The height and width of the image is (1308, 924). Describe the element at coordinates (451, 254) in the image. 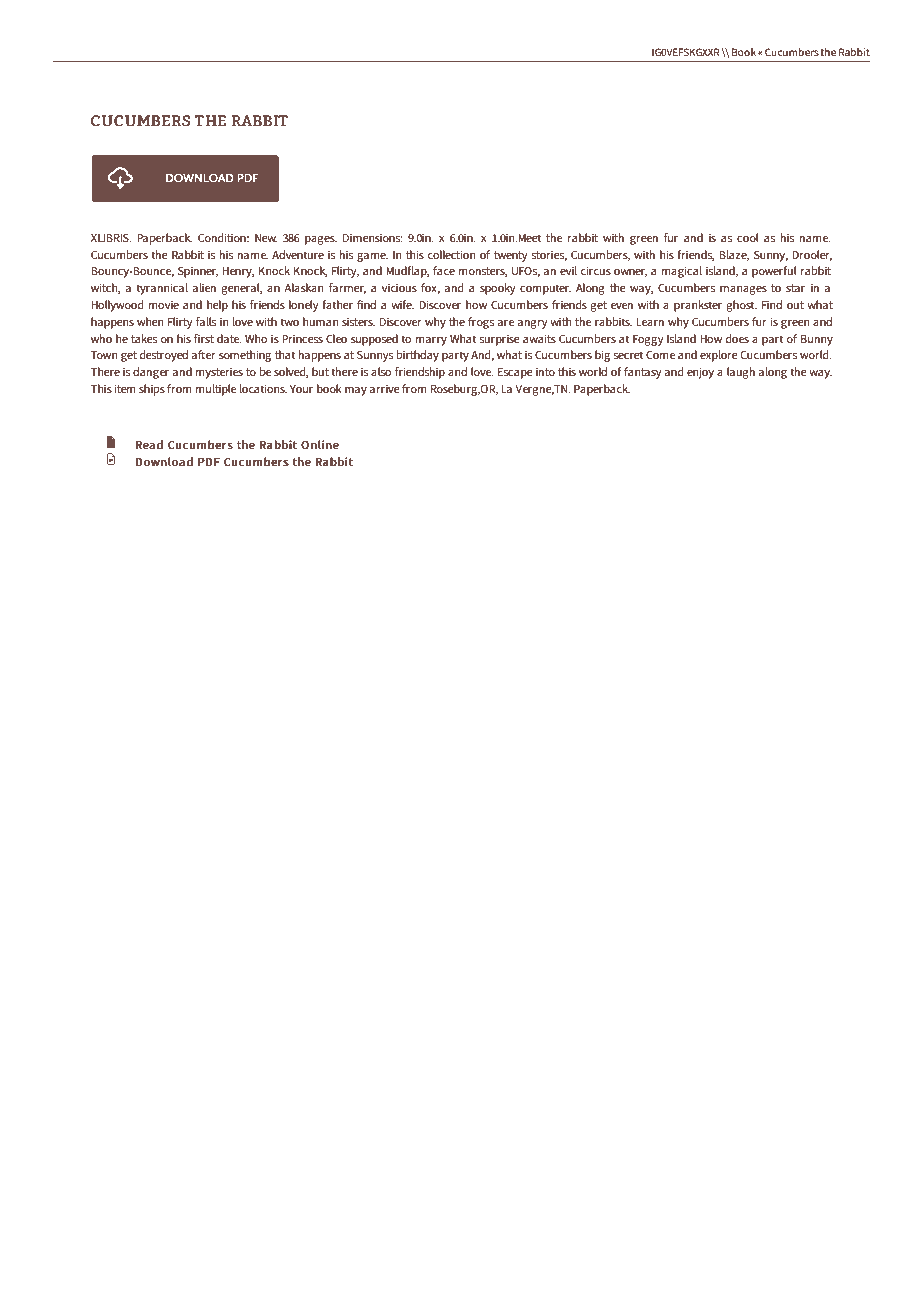

I see `collection` at that location.
